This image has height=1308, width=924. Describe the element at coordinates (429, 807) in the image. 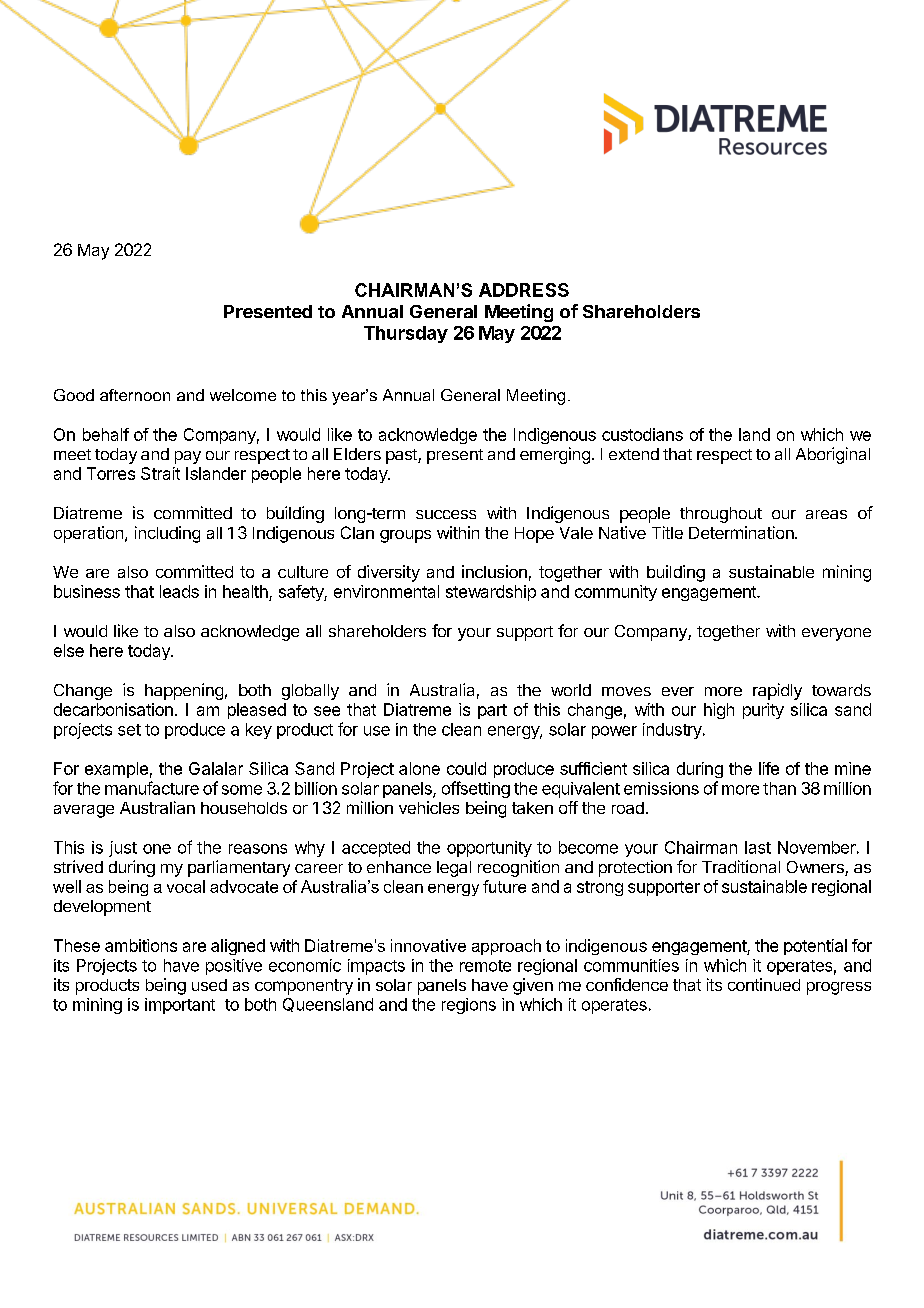

I see `vehicles` at that location.
